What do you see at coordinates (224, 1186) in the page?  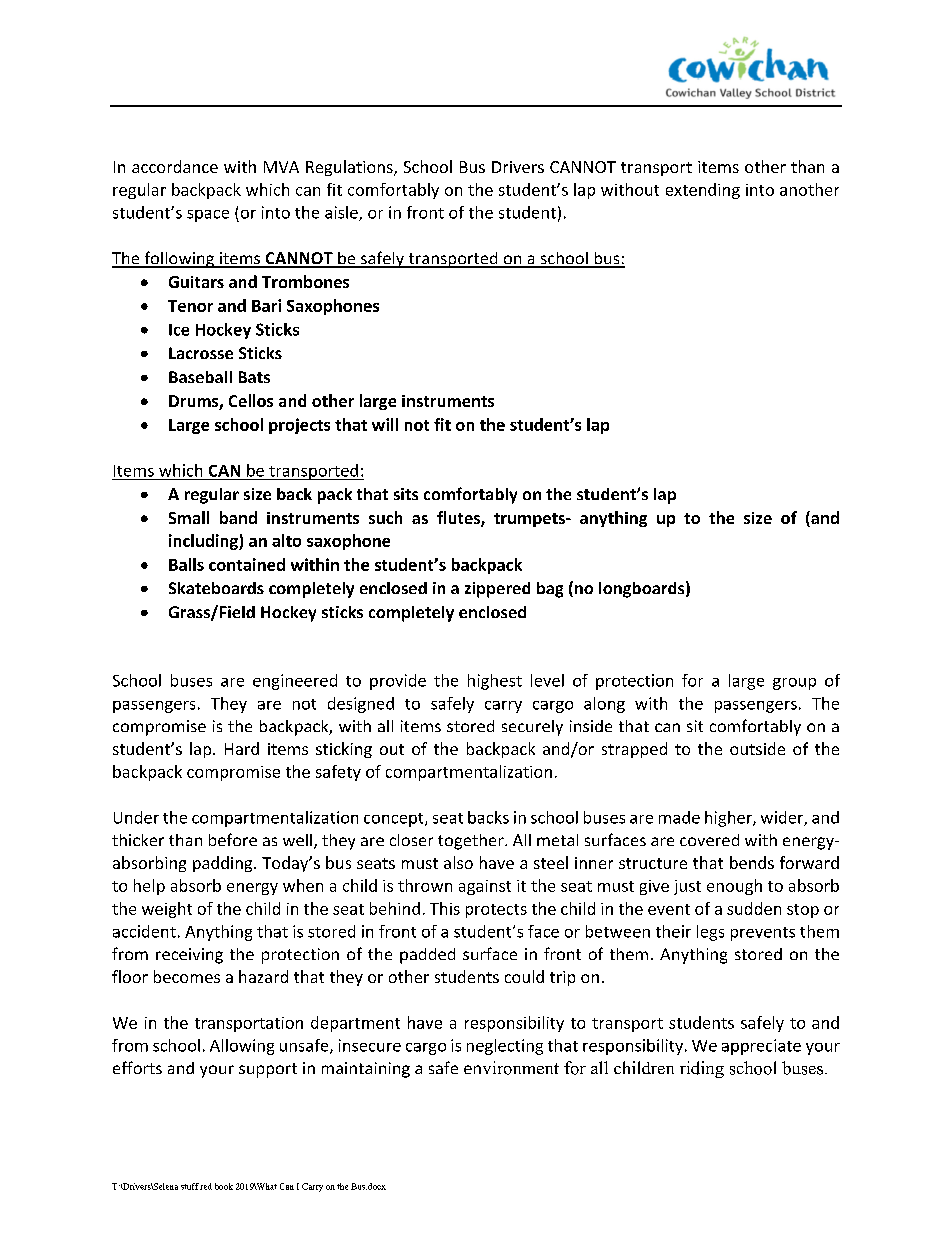 I see `book` at bounding box center [224, 1186].
